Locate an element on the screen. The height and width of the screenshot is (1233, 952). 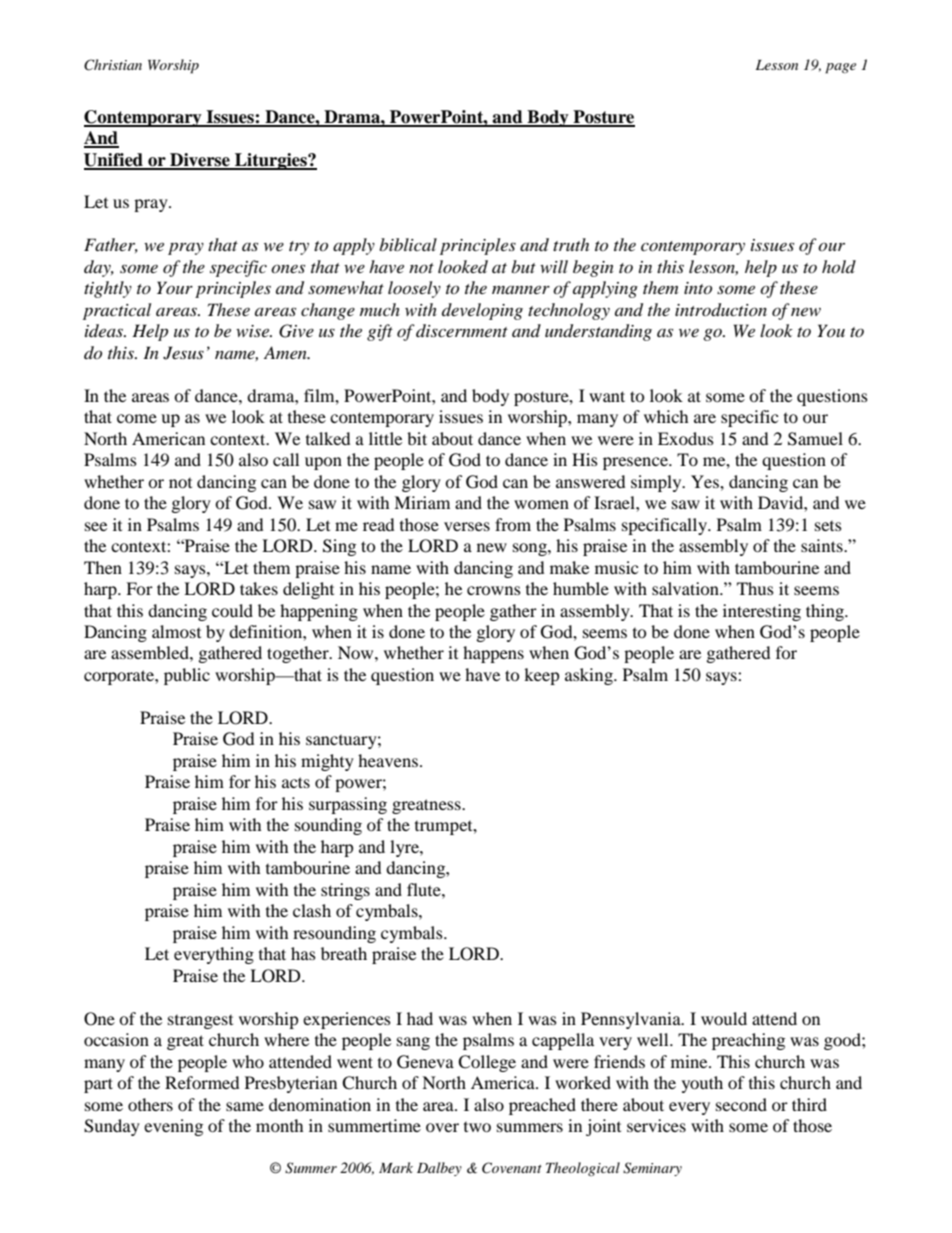
two is located at coordinates (477, 1126).
